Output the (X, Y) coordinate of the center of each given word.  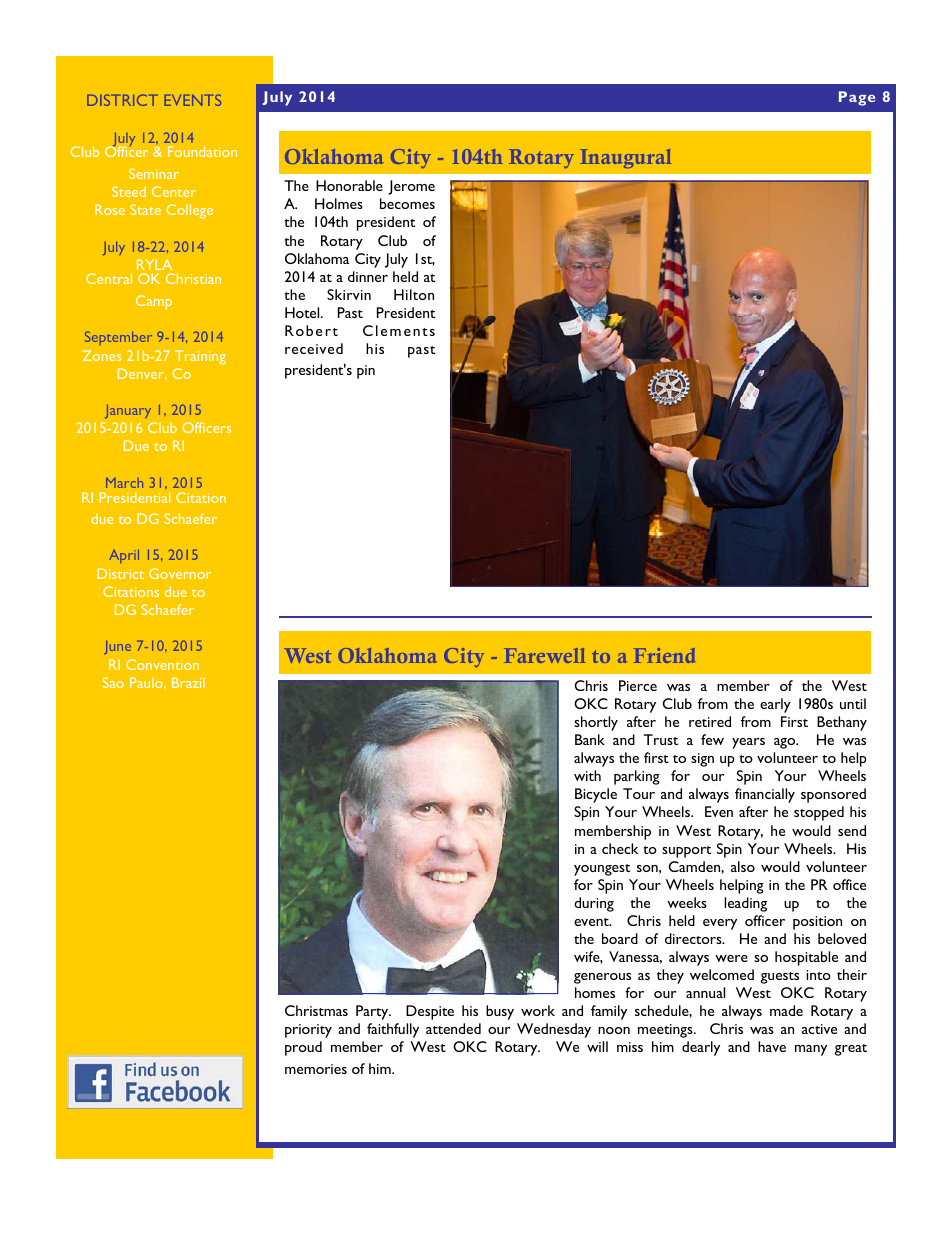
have (772, 1046)
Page (857, 98)
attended (453, 1028)
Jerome (411, 187)
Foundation (202, 151)
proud (303, 1048)
